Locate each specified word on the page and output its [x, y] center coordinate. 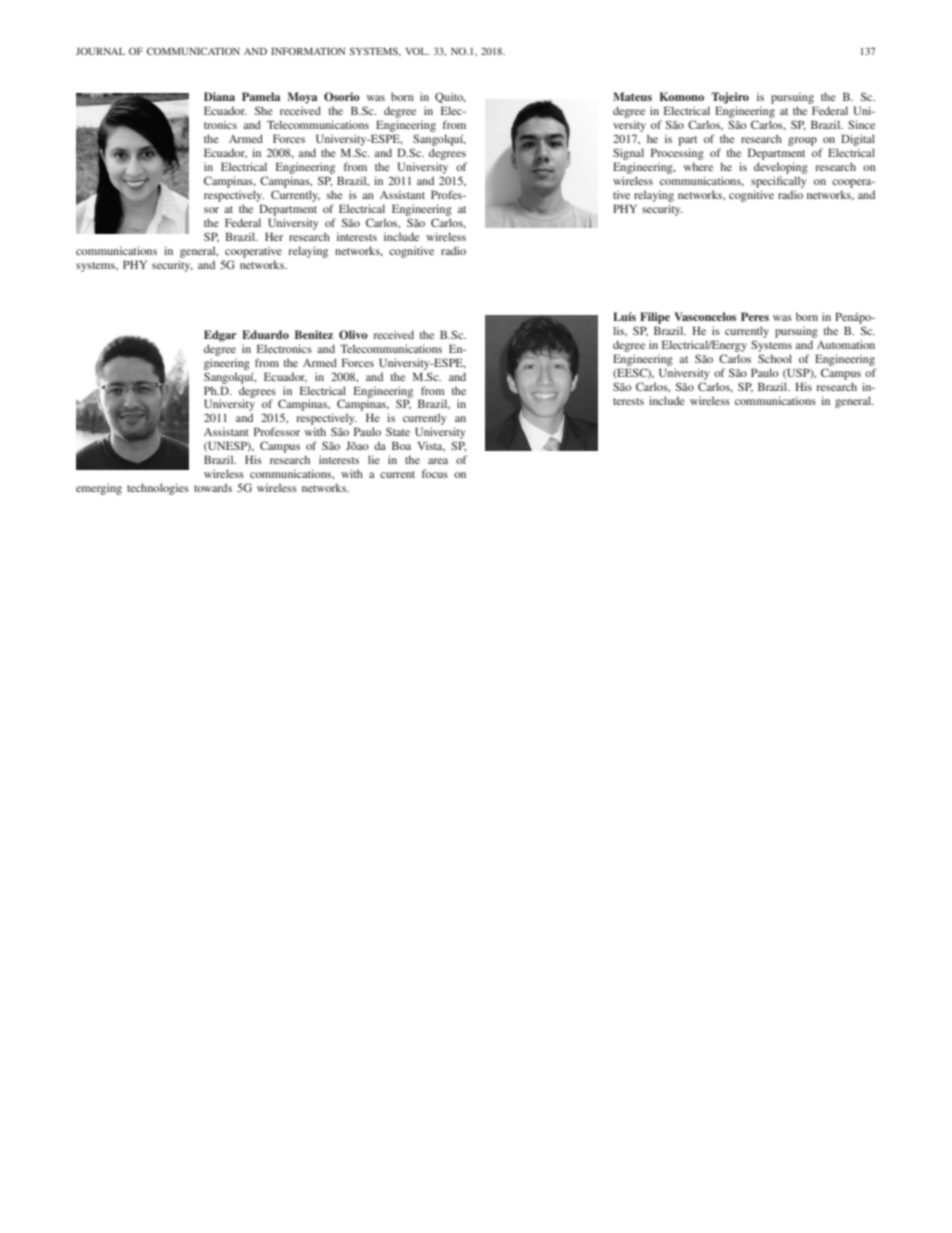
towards [213, 487]
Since [861, 124]
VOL [417, 51]
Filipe [655, 318]
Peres [755, 316]
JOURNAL [100, 51]
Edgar [220, 336]
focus [435, 473]
